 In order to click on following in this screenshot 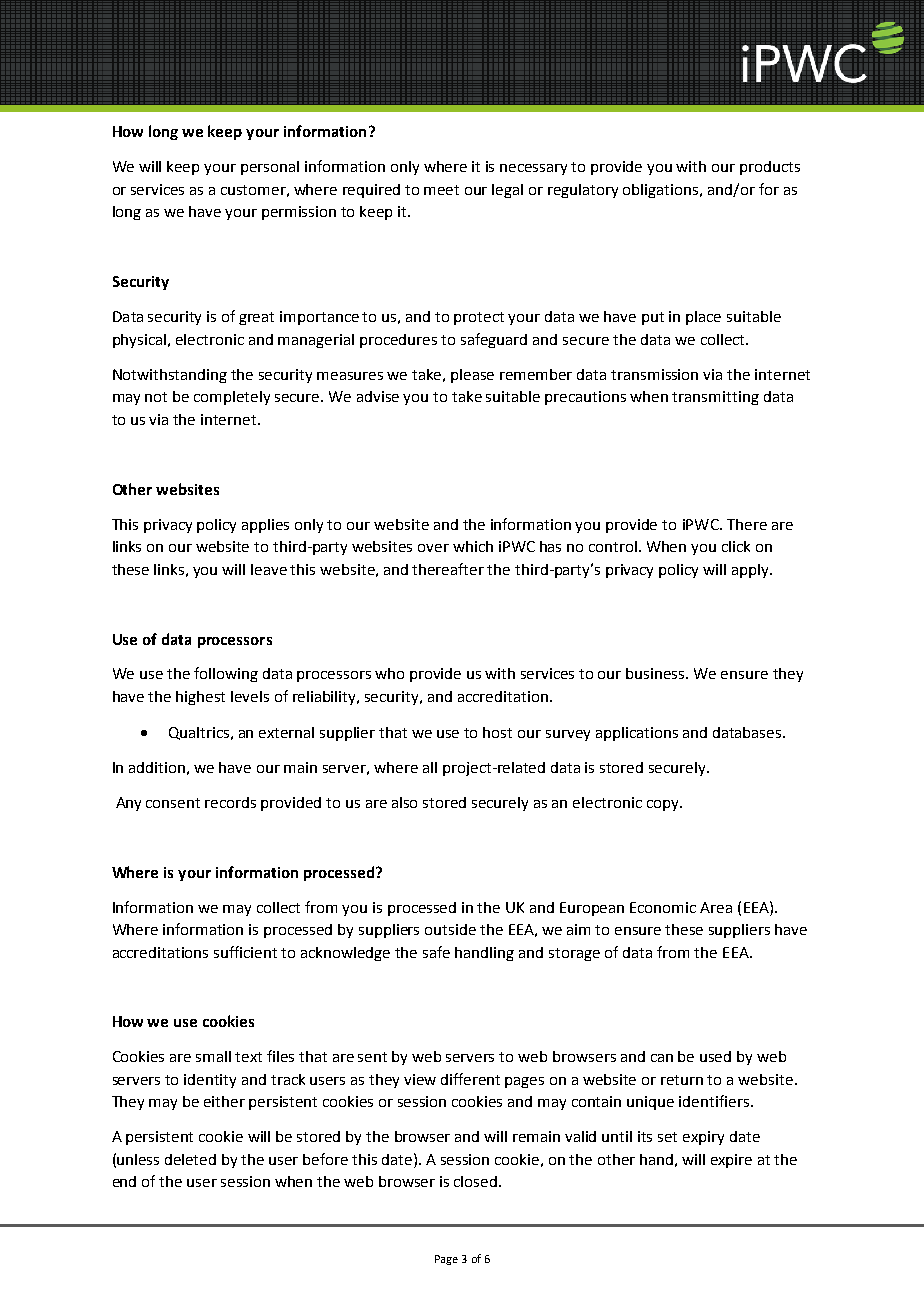, I will do `click(226, 674)`.
